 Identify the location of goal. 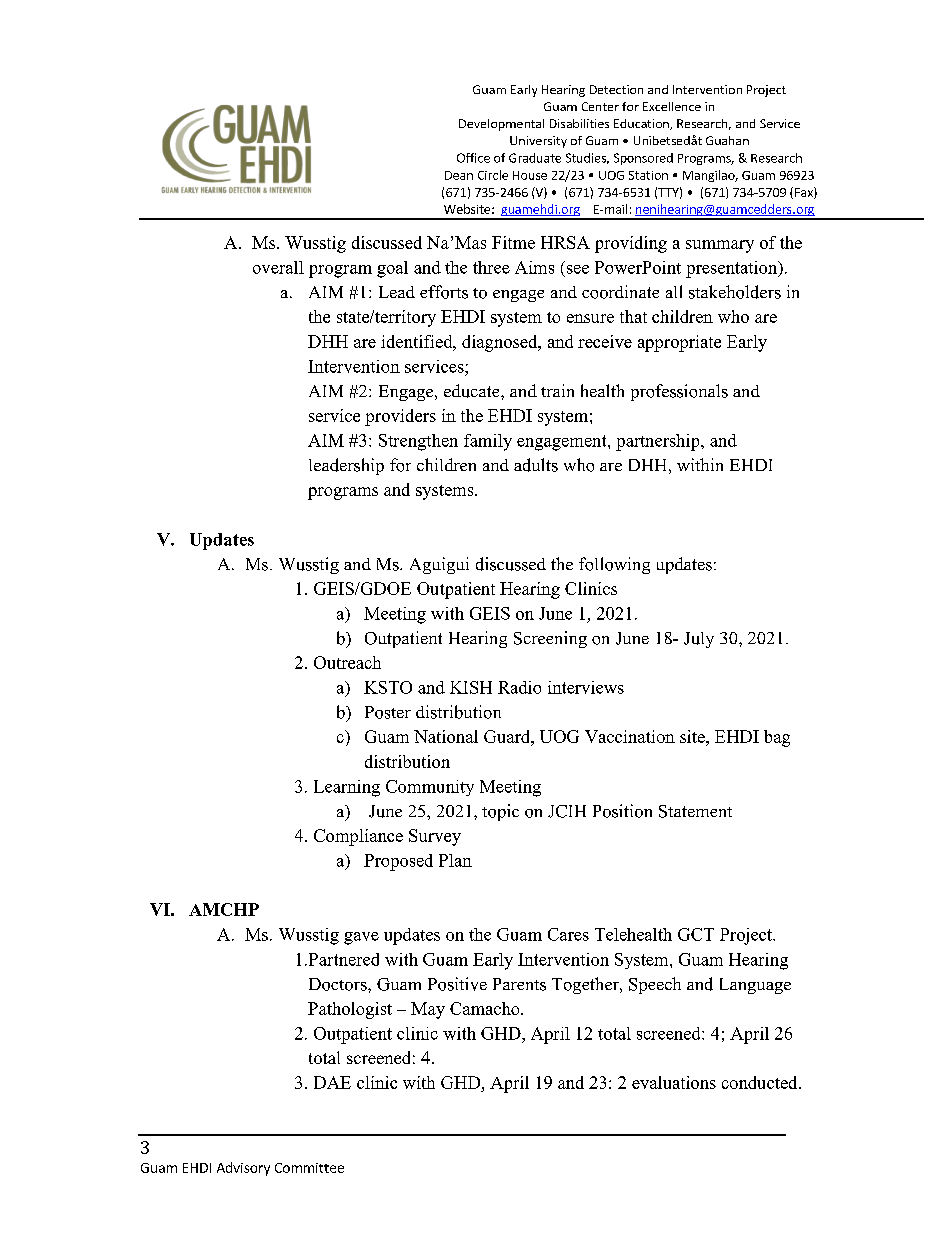
(392, 269).
